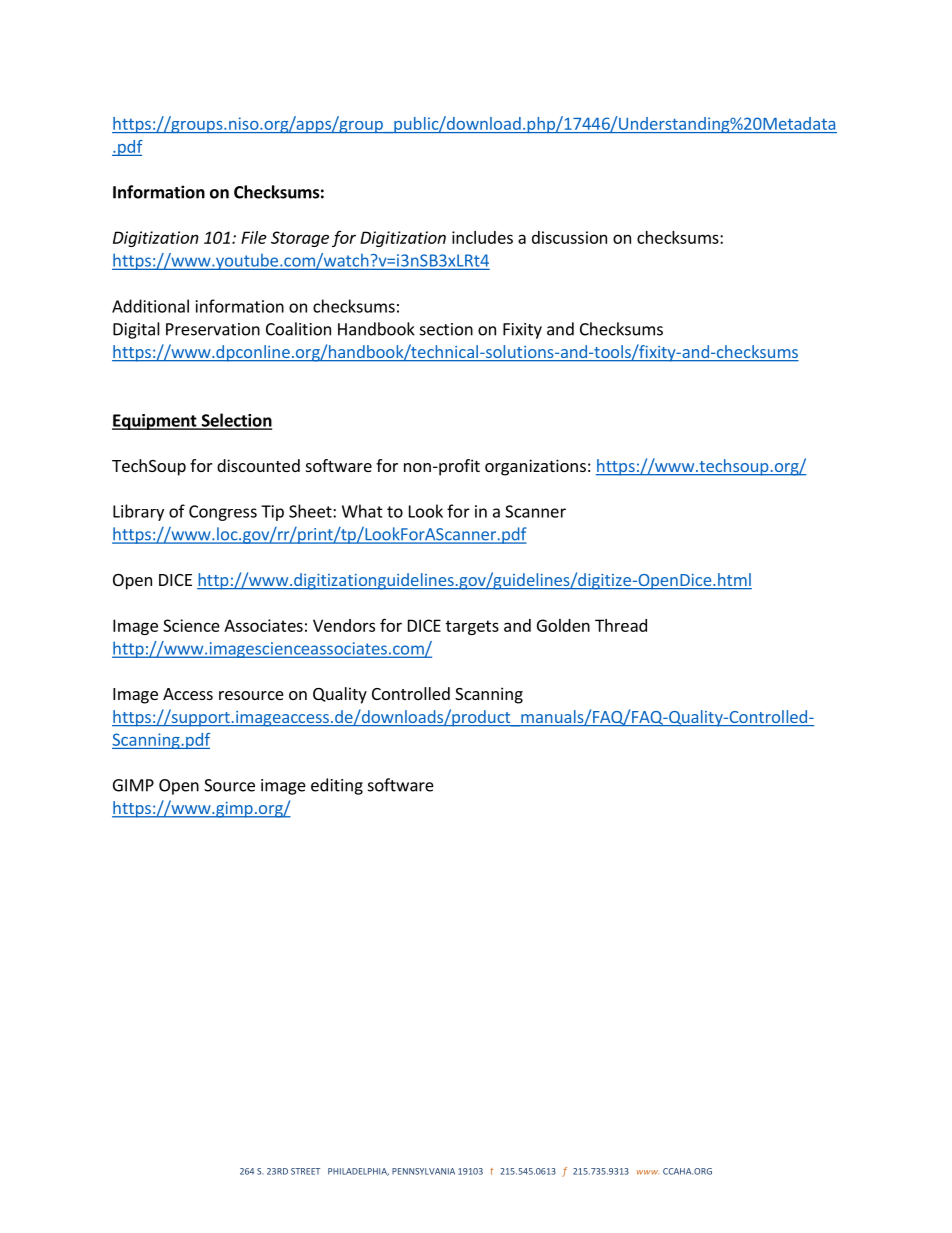  What do you see at coordinates (423, 1171) in the screenshot?
I see `PENNSYLVANIA` at bounding box center [423, 1171].
